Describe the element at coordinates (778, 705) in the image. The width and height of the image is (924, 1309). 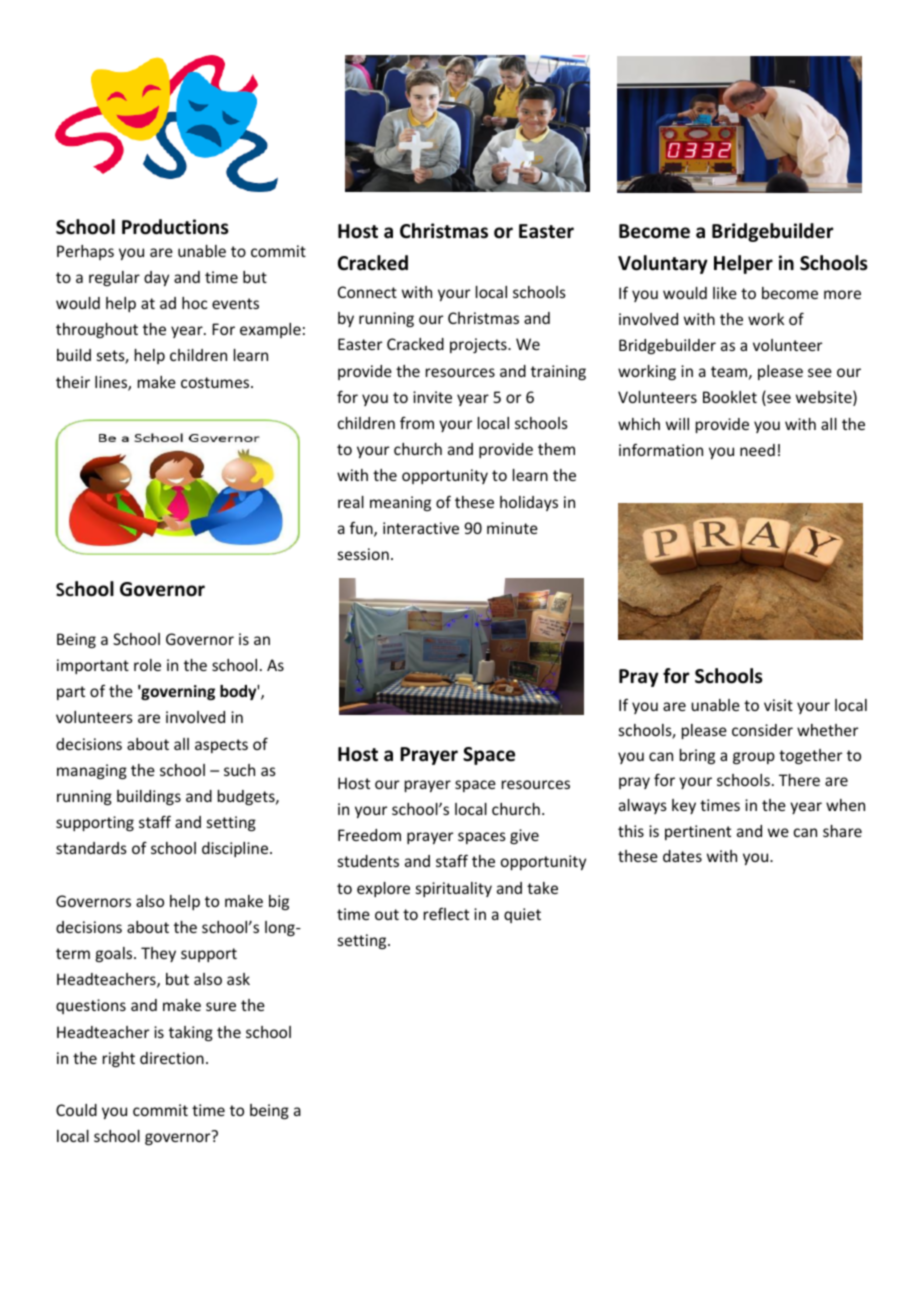
I see `visit` at that location.
